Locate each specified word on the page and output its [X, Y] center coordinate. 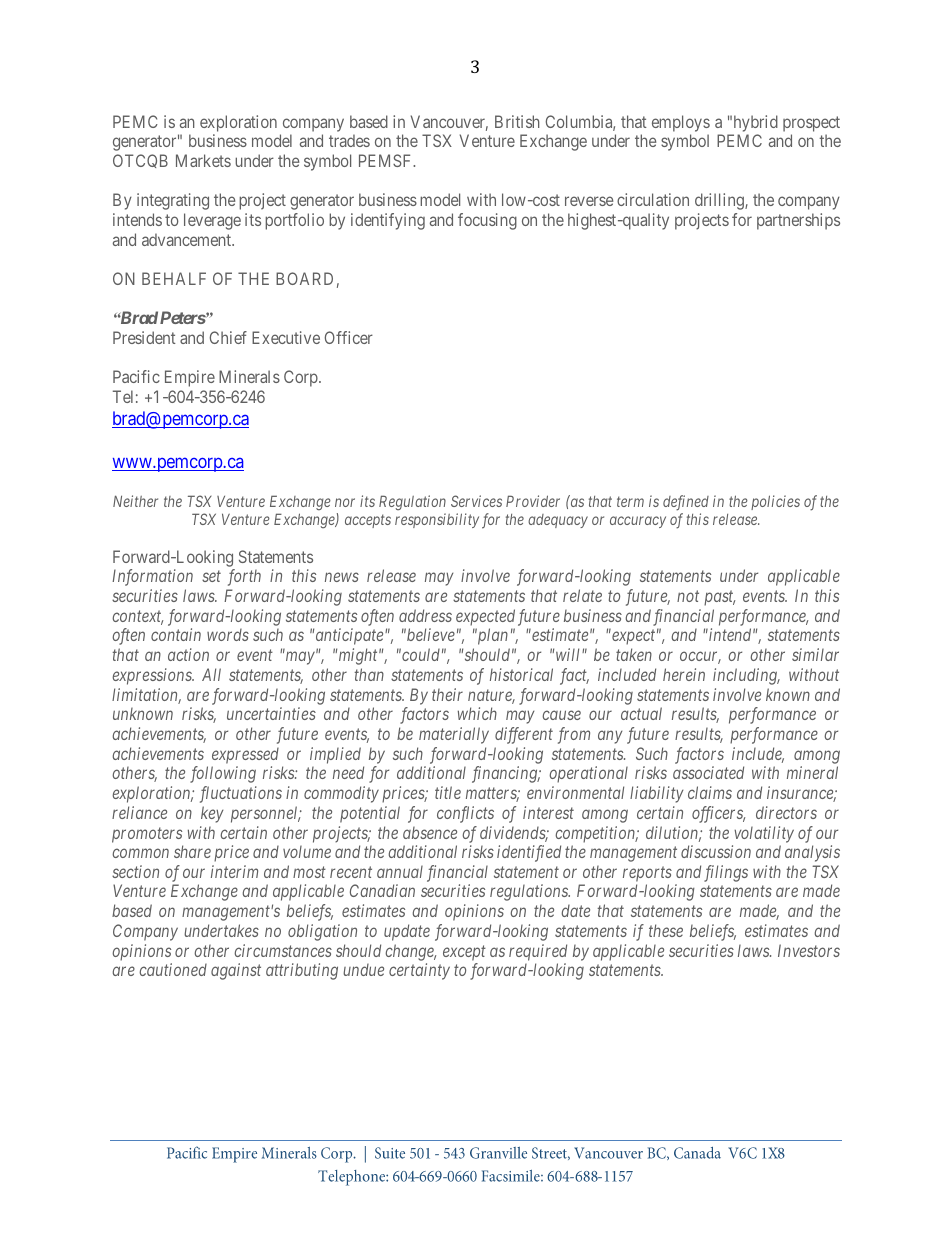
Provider [533, 501]
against [236, 971]
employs [681, 123]
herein [684, 674]
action [188, 654]
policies [775, 502]
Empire [190, 378]
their [447, 694]
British [517, 121]
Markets [203, 160]
